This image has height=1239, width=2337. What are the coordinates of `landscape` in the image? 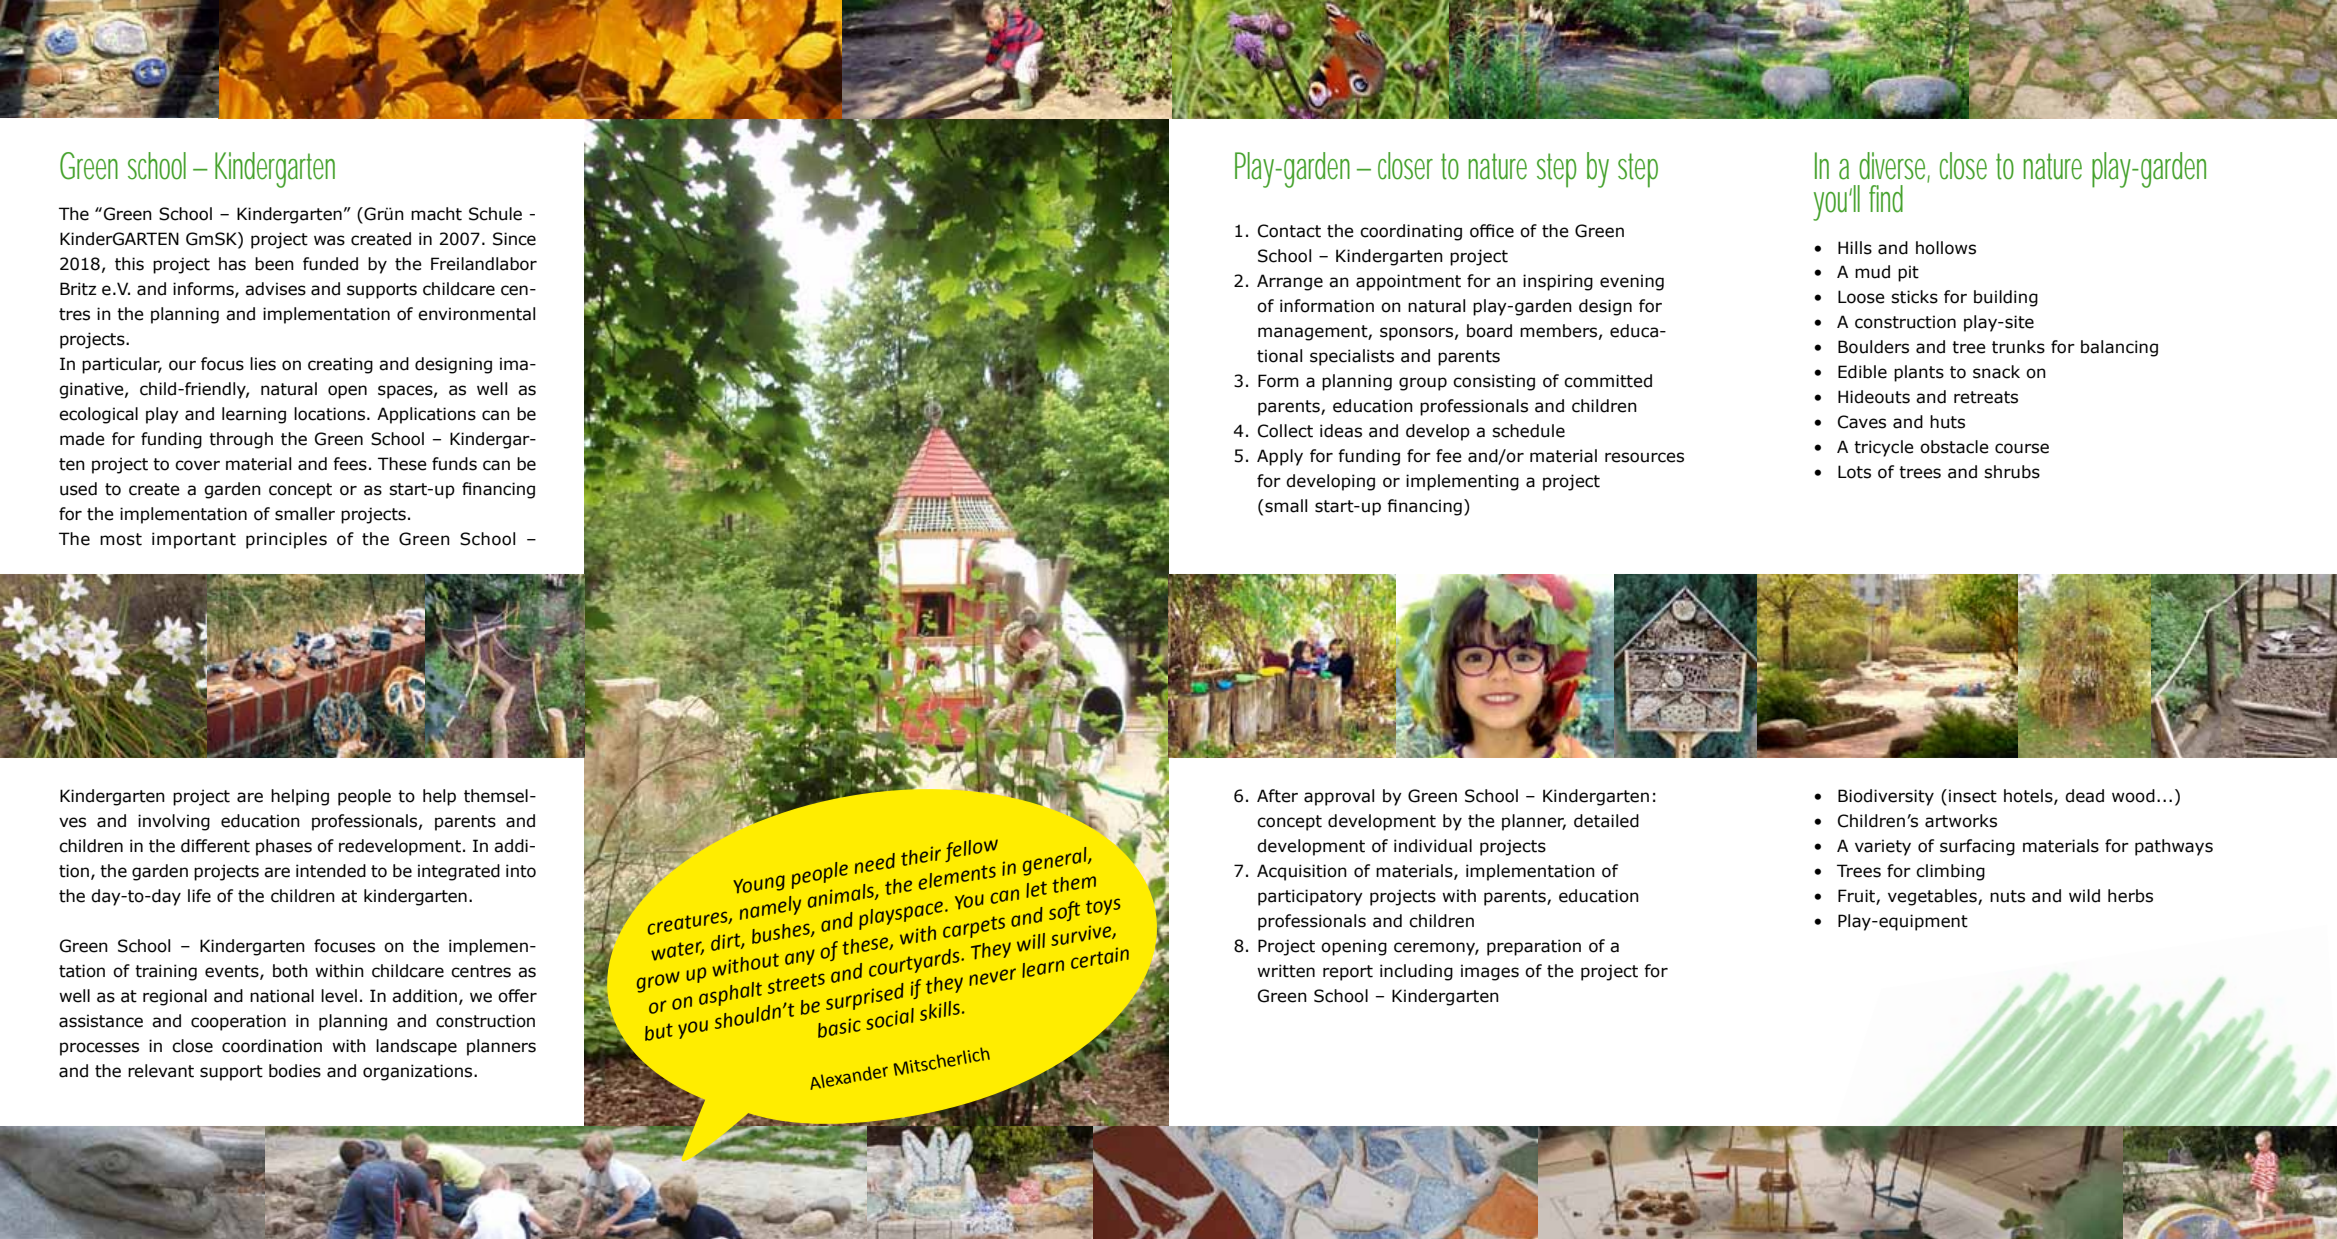 It's located at (416, 1047).
